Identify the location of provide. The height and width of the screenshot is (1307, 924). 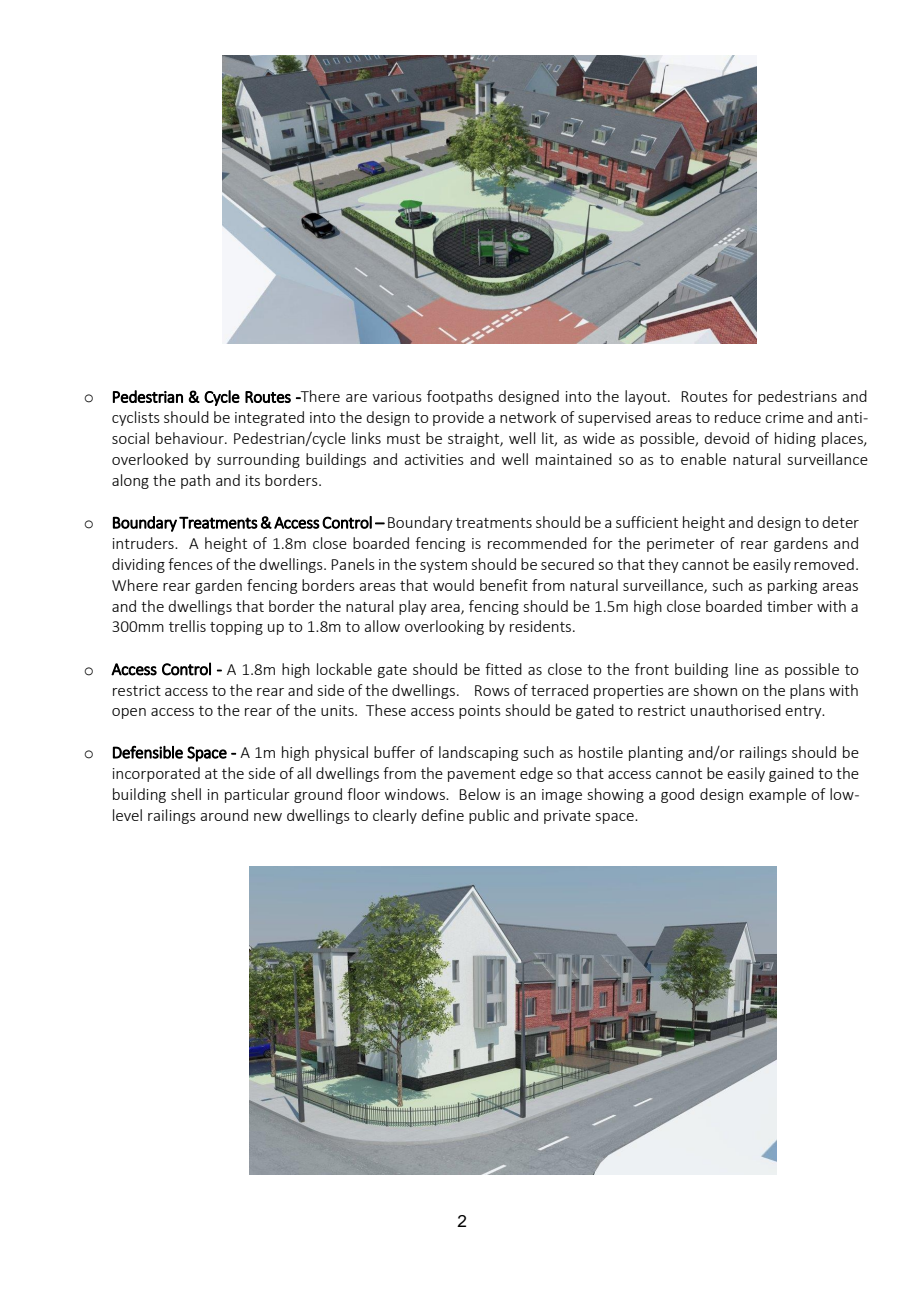
(458, 418).
